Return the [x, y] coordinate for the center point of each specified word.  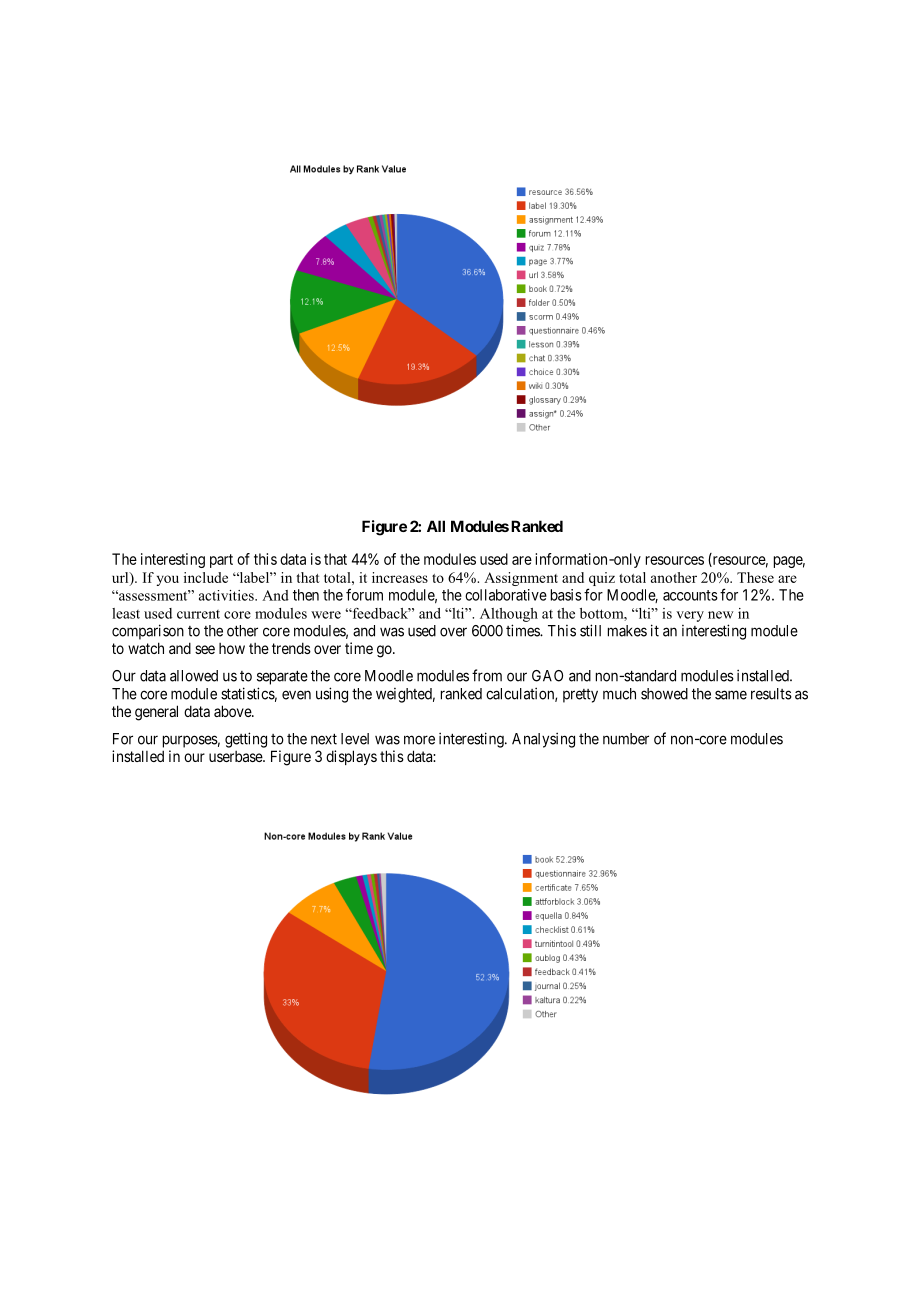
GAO [547, 676]
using [332, 695]
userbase [236, 756]
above [233, 711]
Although [509, 615]
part [221, 561]
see [205, 649]
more [419, 740]
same [731, 695]
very [690, 616]
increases [400, 577]
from [487, 675]
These [755, 577]
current [198, 614]
